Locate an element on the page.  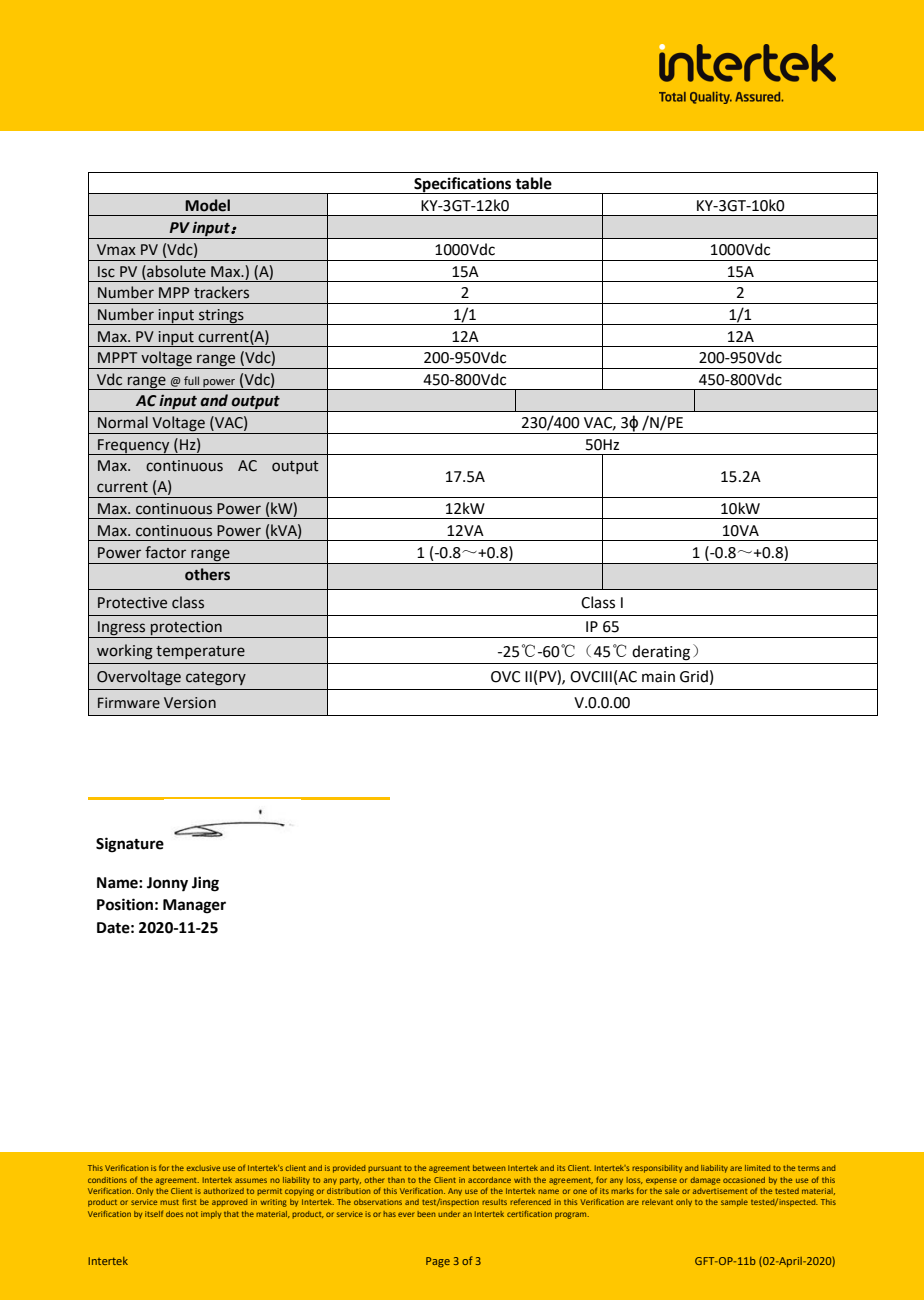
Specifications is located at coordinates (463, 185).
